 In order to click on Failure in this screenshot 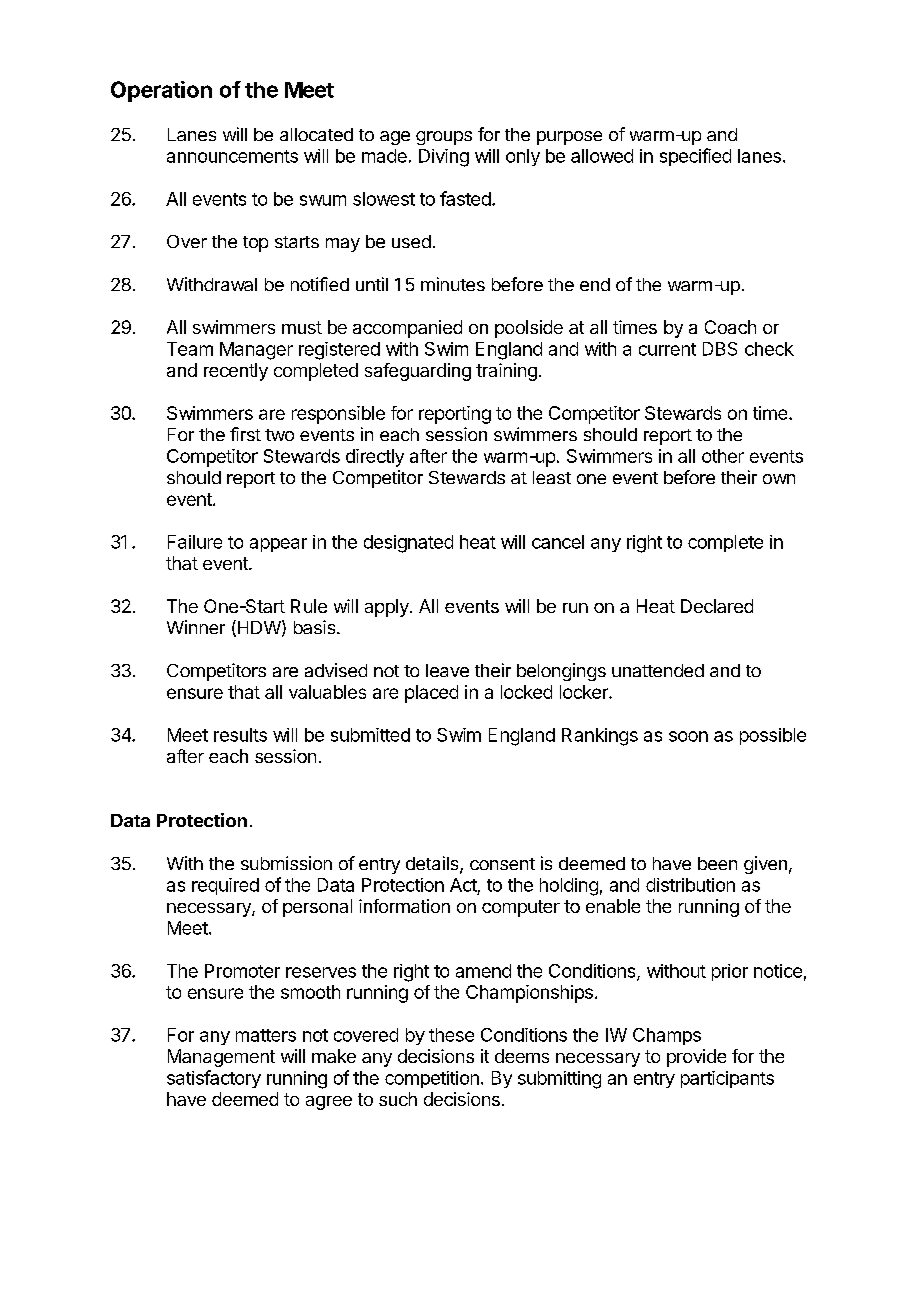, I will do `click(195, 542)`.
